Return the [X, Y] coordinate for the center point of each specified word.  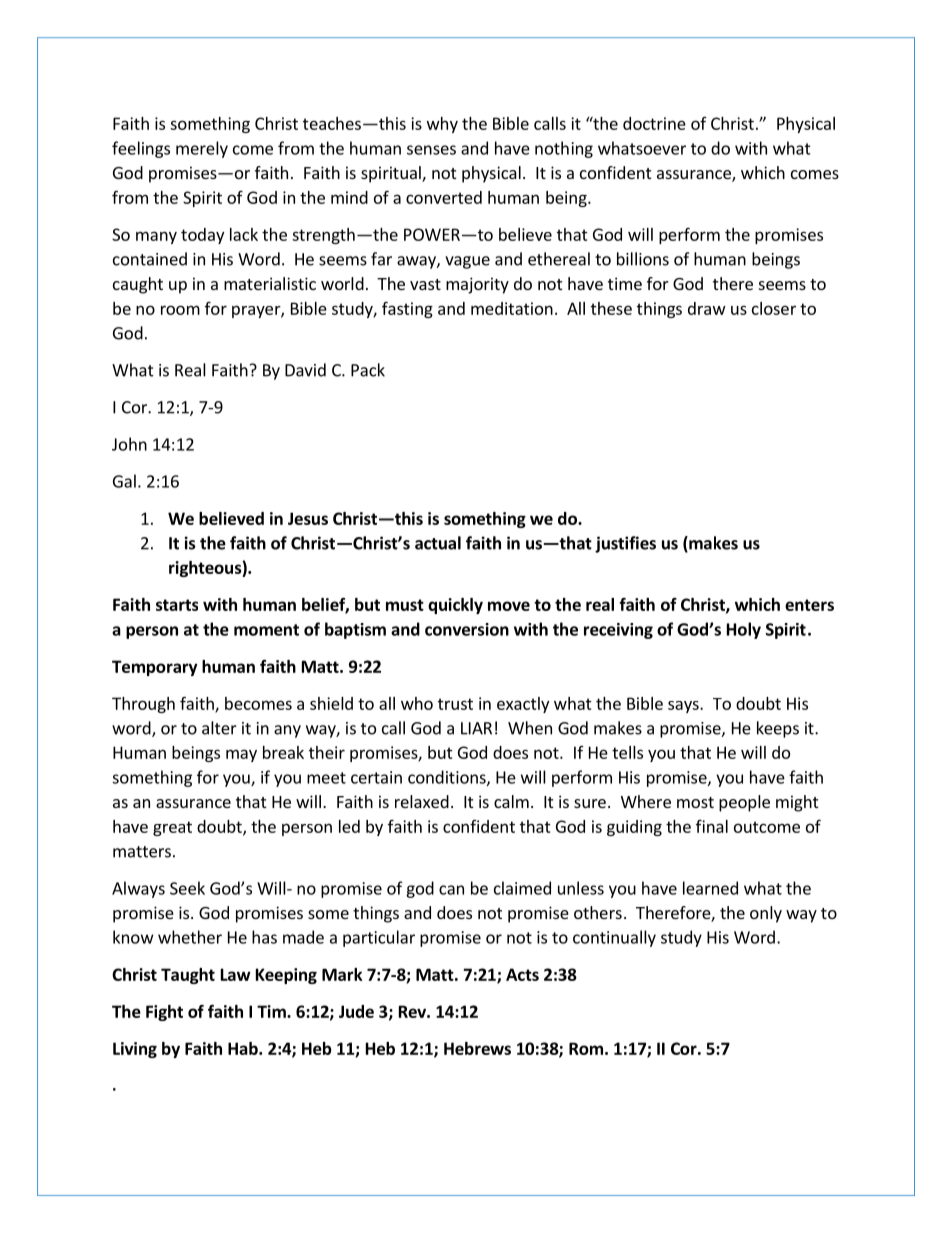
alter [219, 728]
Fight [164, 1013]
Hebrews [477, 1048]
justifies [625, 544]
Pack [368, 370]
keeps [778, 729]
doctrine [654, 123]
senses [431, 150]
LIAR [476, 728]
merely [202, 149]
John [129, 444]
